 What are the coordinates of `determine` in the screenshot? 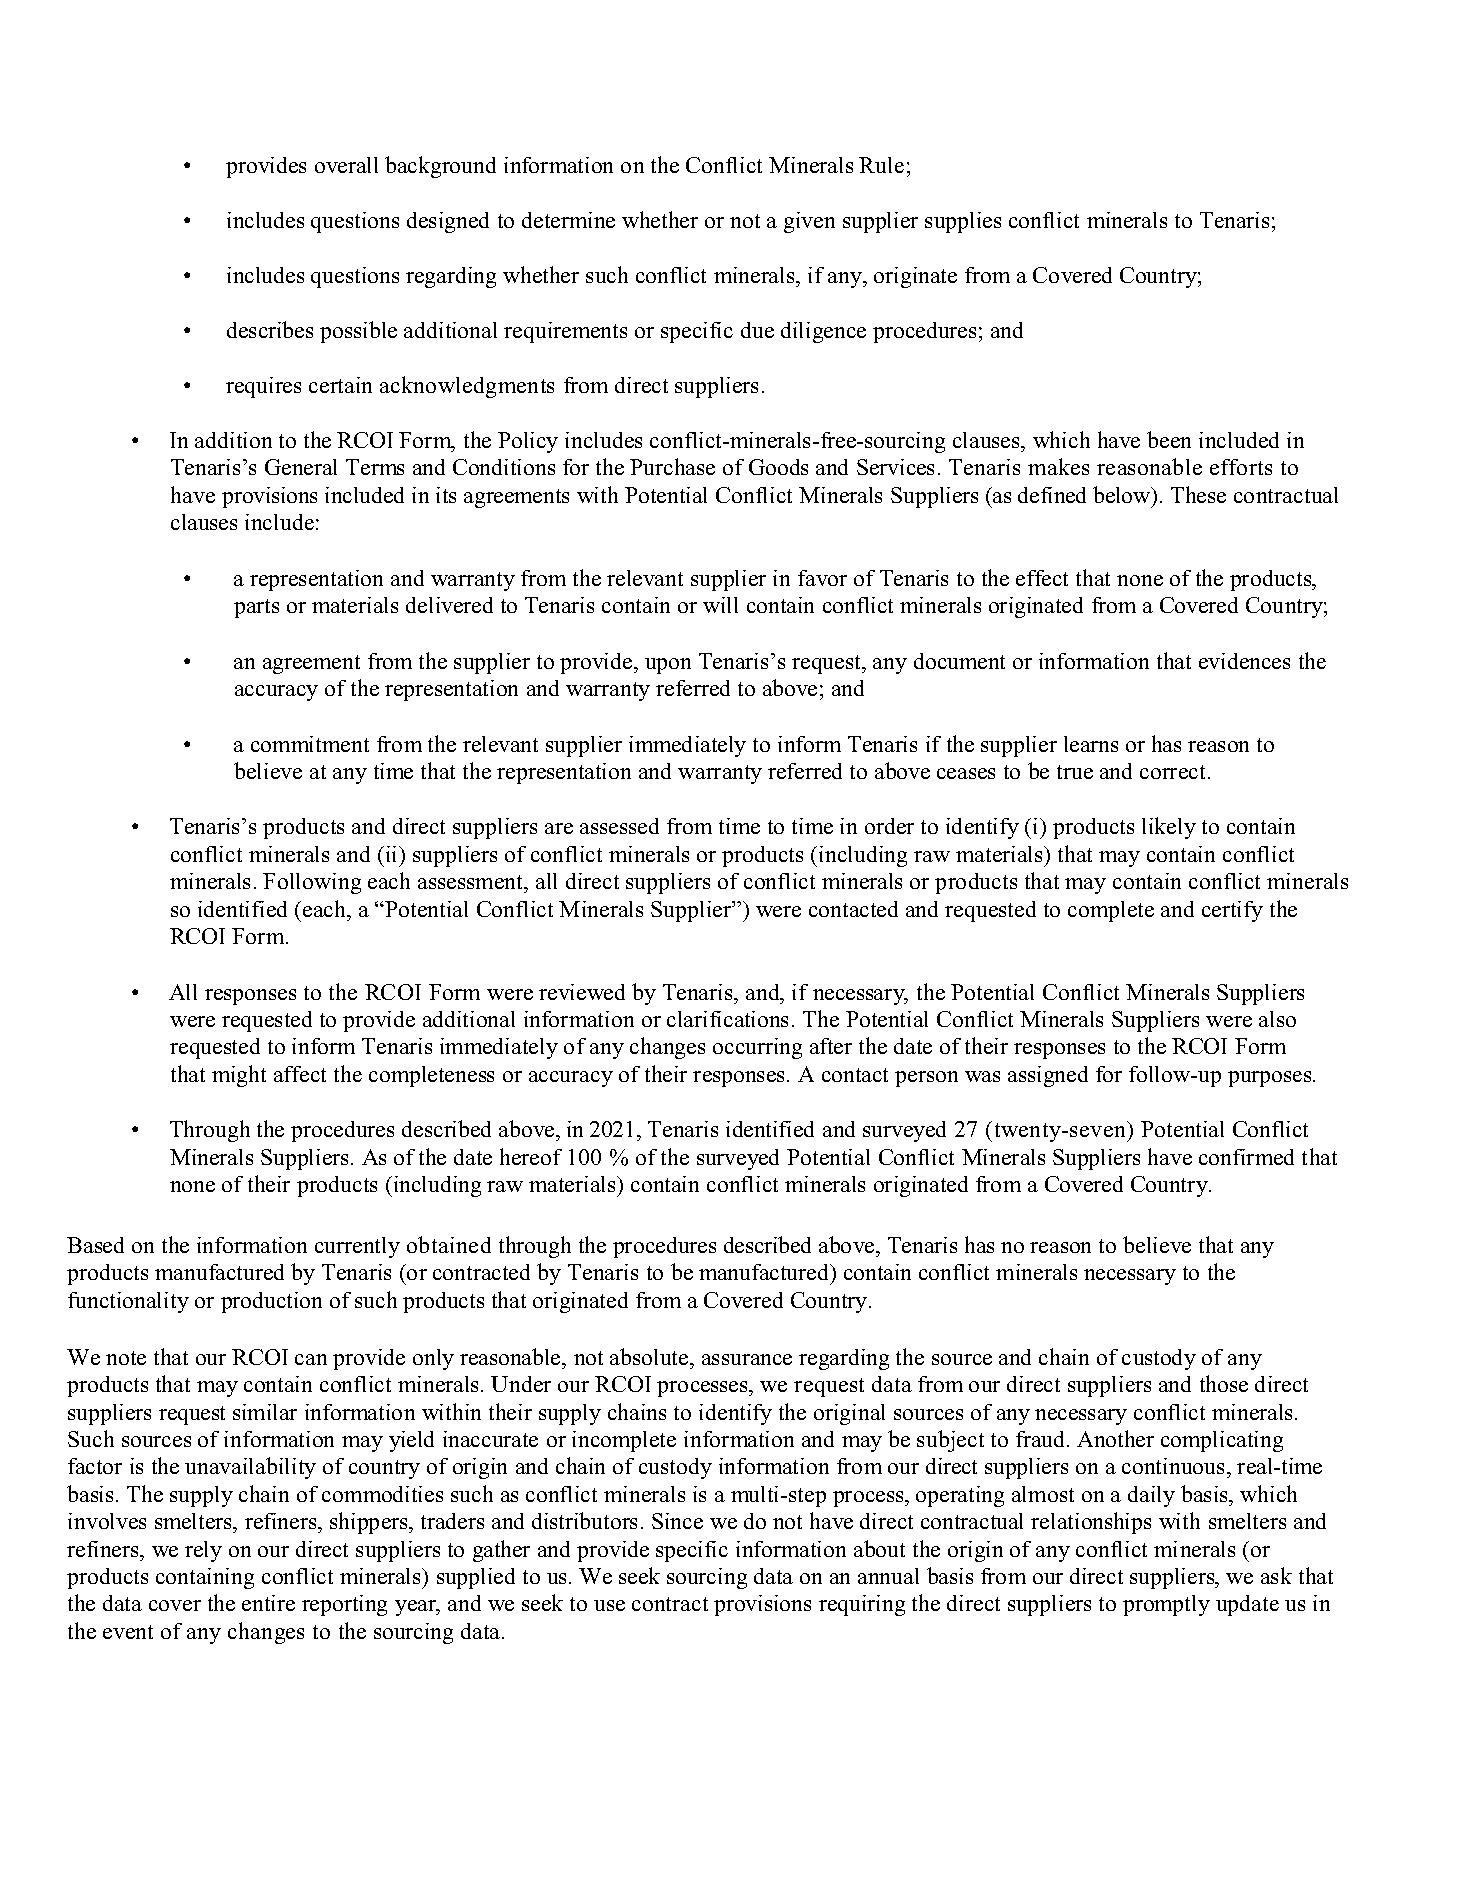 It's located at (568, 220).
